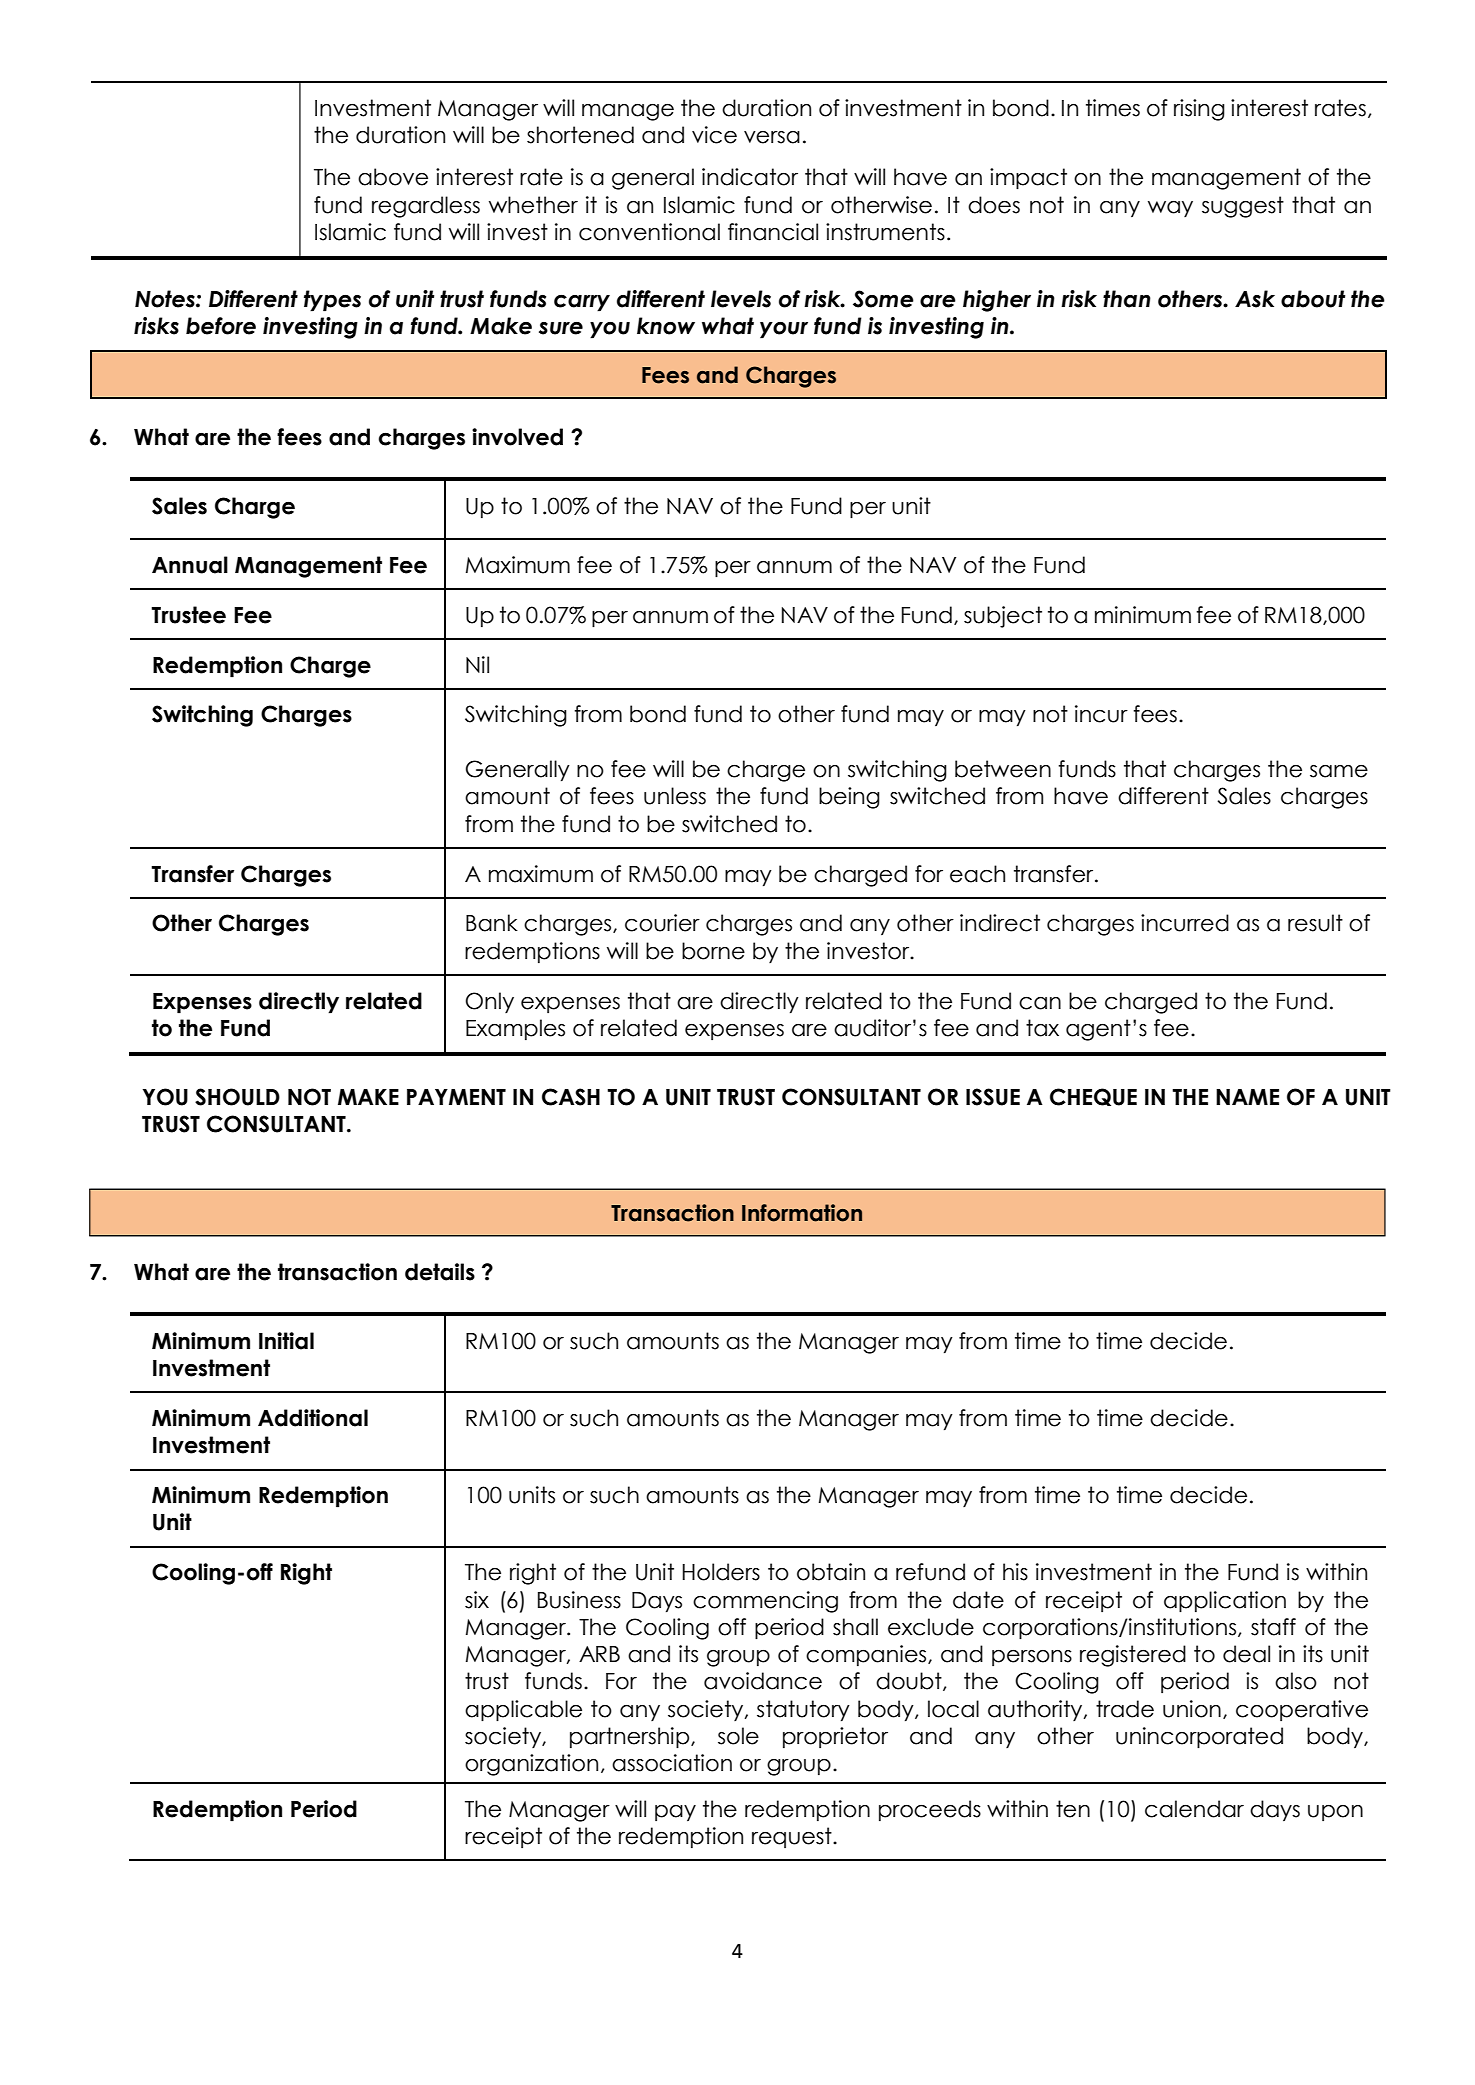 This document has height=2085, width=1475. What do you see at coordinates (393, 177) in the document?
I see `above` at bounding box center [393, 177].
